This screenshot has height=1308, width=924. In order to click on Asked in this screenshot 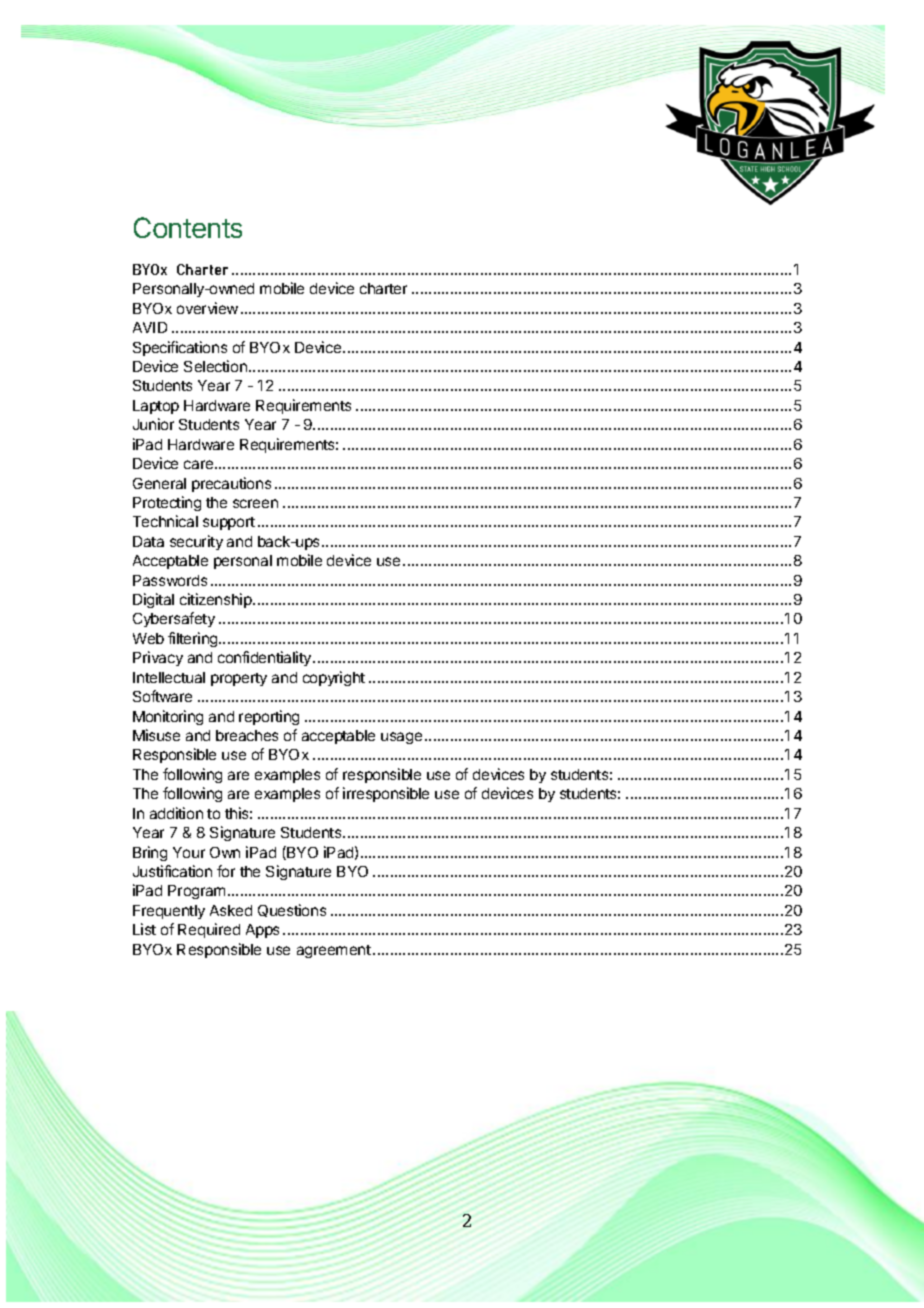, I will do `click(231, 910)`.
